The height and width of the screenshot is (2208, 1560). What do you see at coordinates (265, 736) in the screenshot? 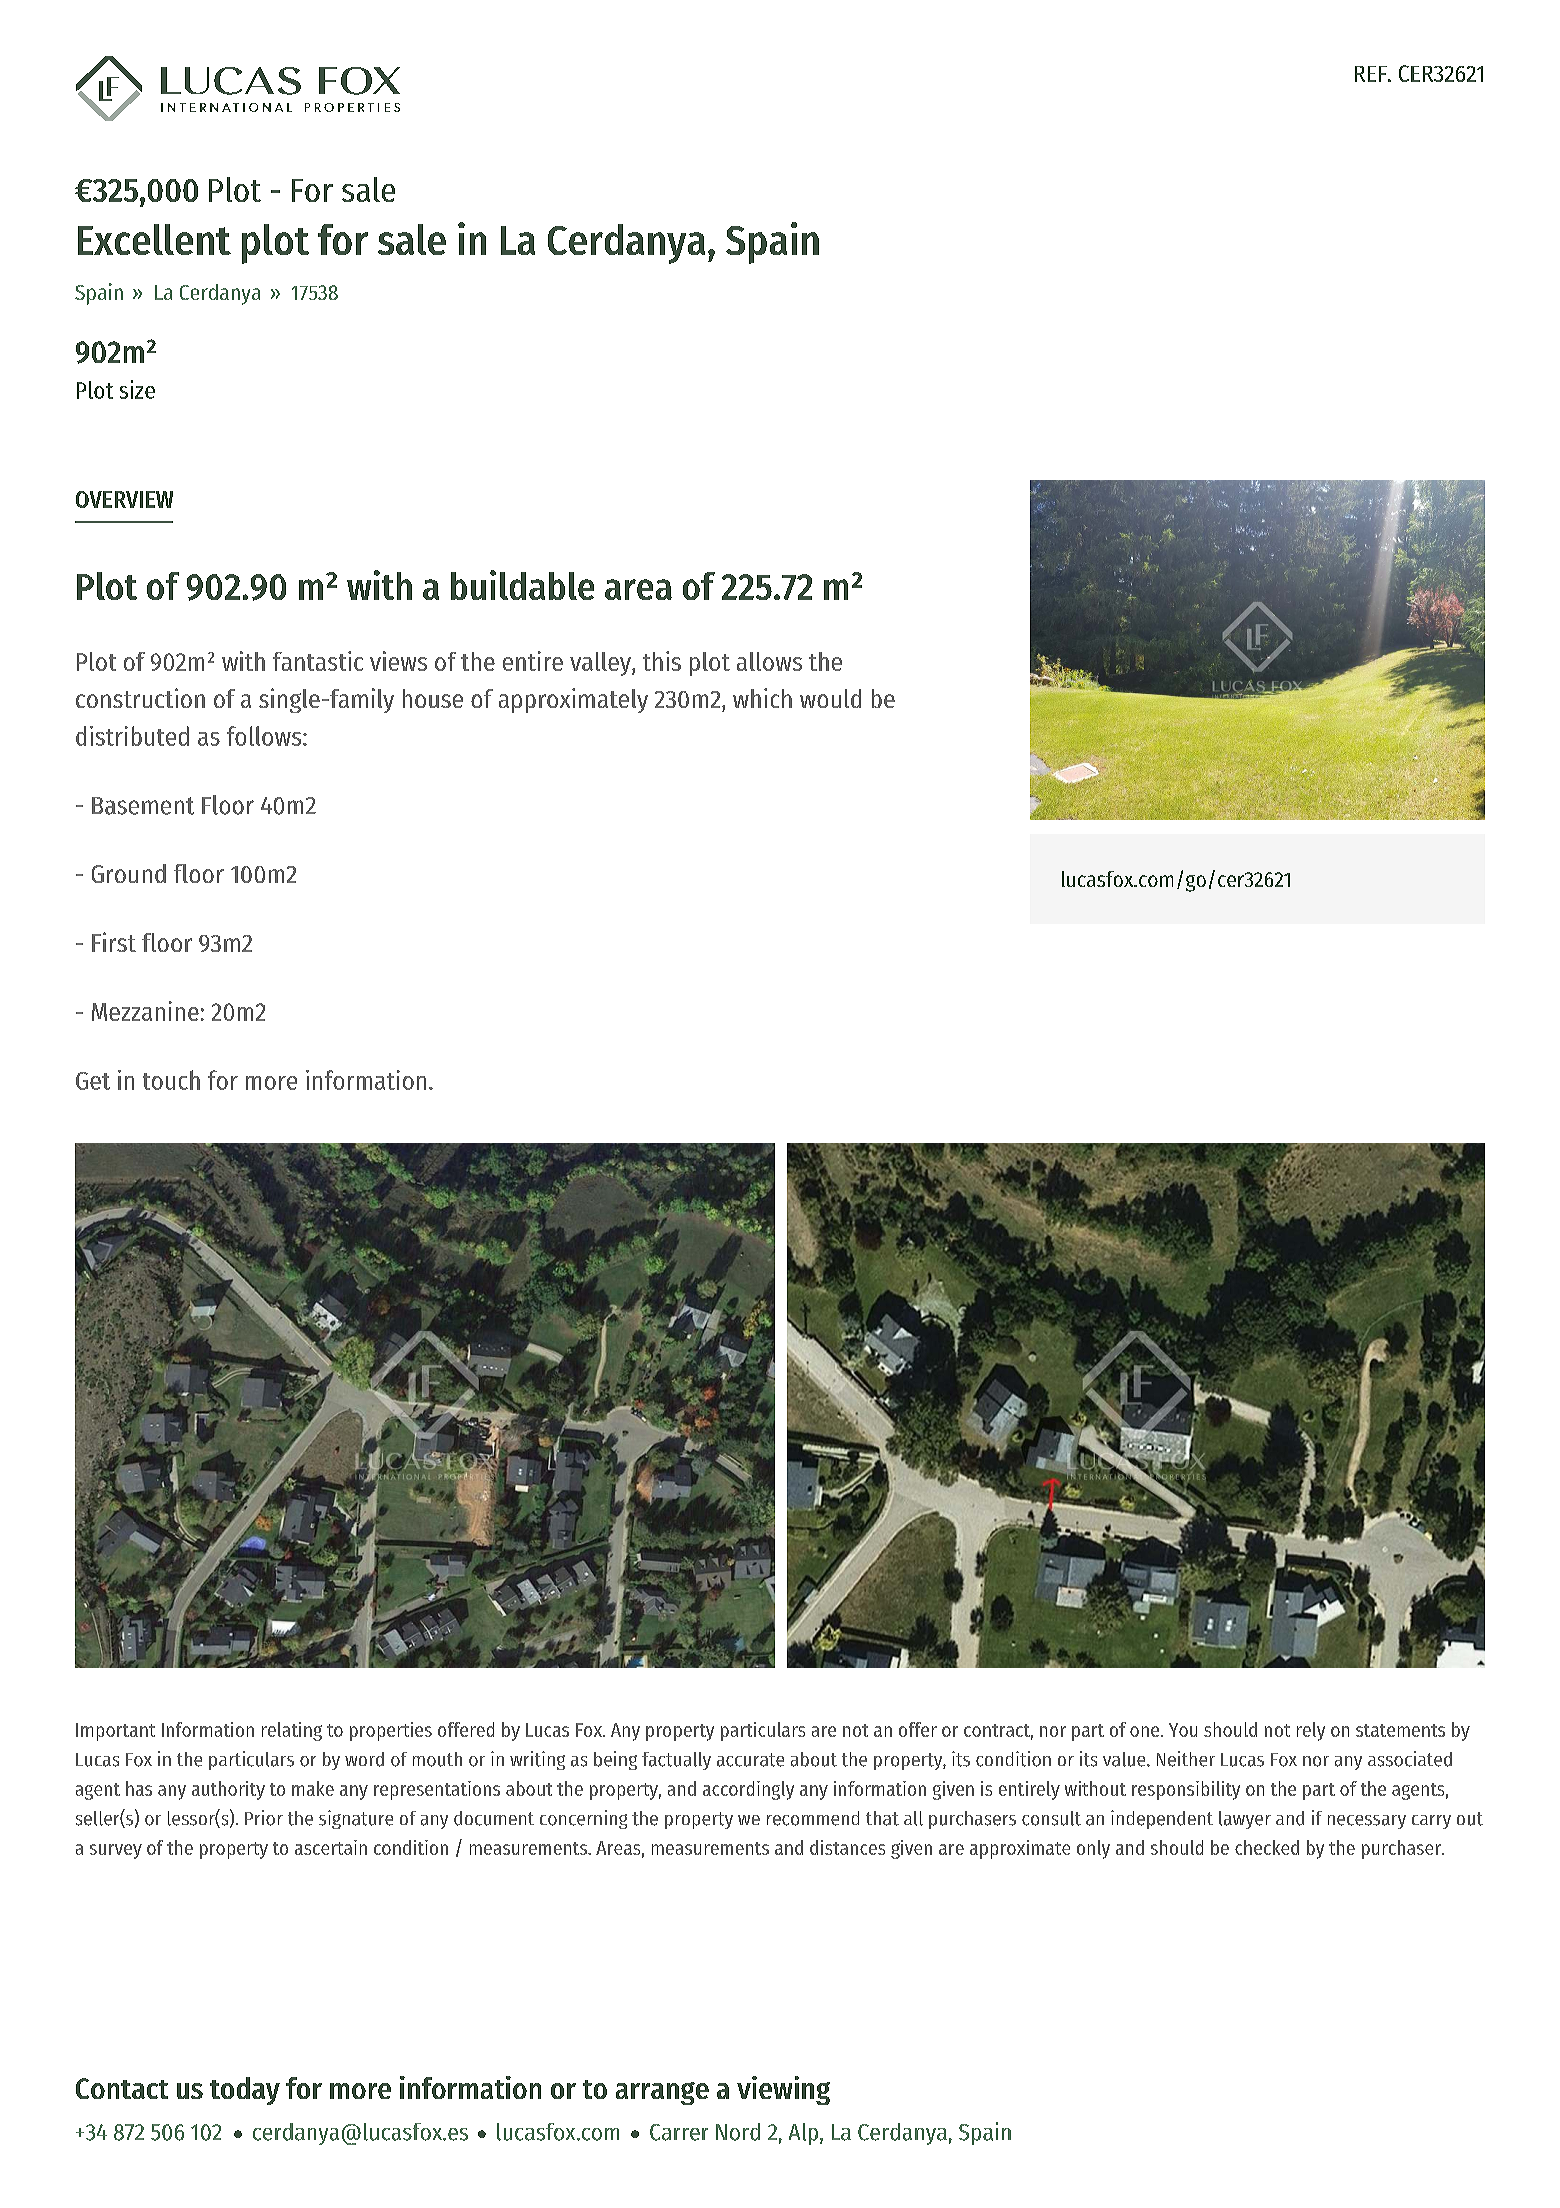
I see `follows` at bounding box center [265, 736].
